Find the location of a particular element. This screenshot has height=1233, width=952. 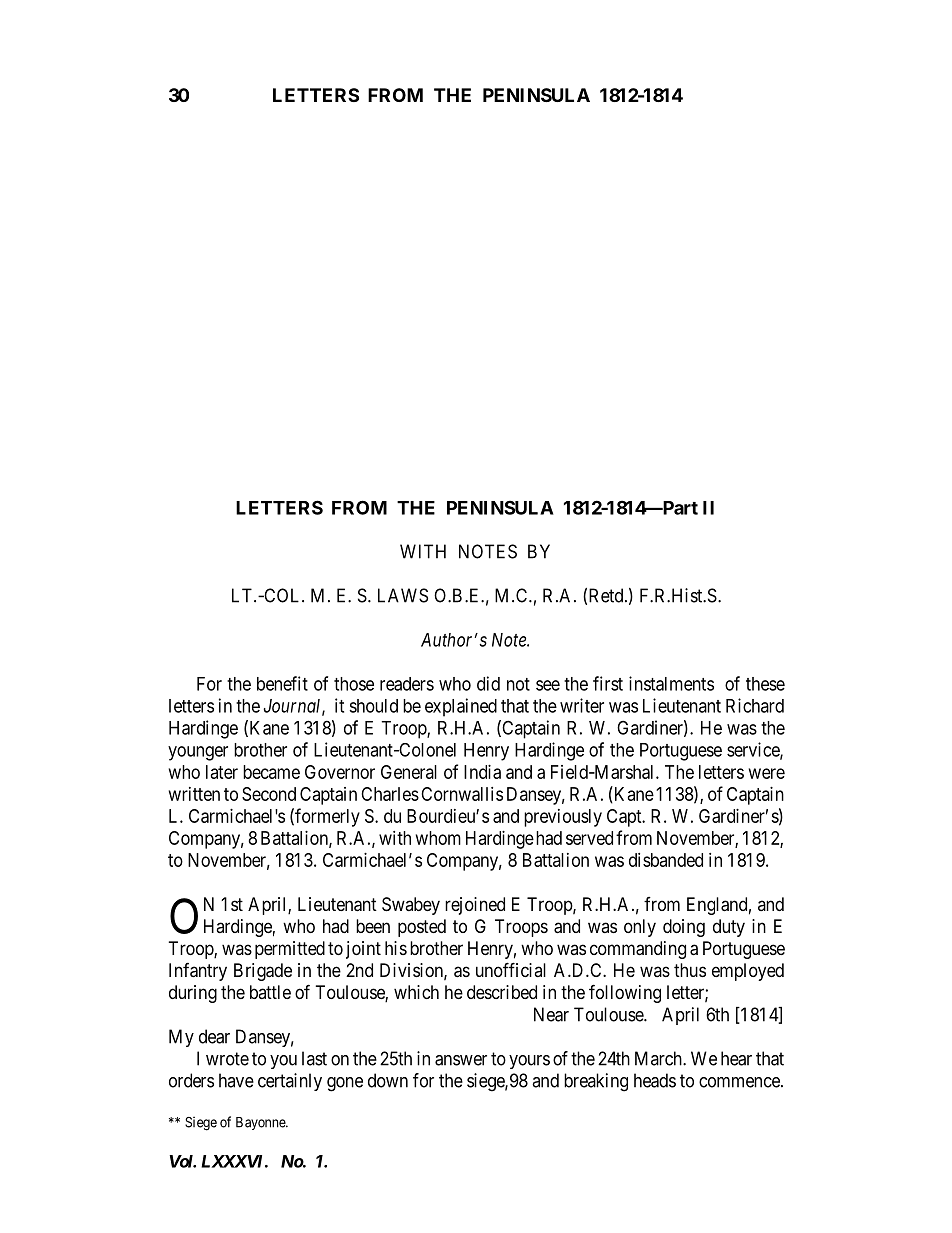

instalments is located at coordinates (671, 683).
